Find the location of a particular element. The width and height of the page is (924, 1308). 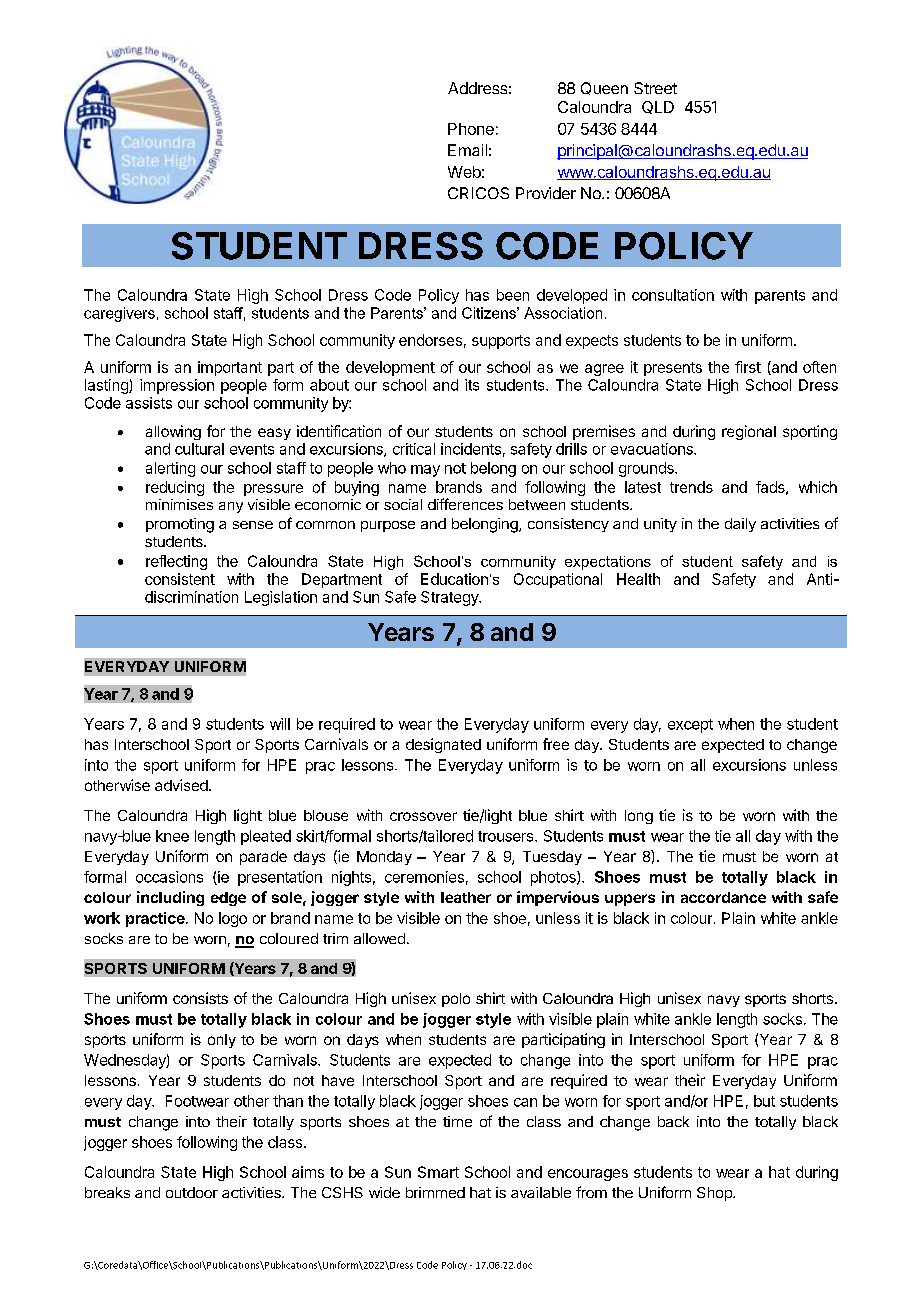

outdoor is located at coordinates (192, 1192).
